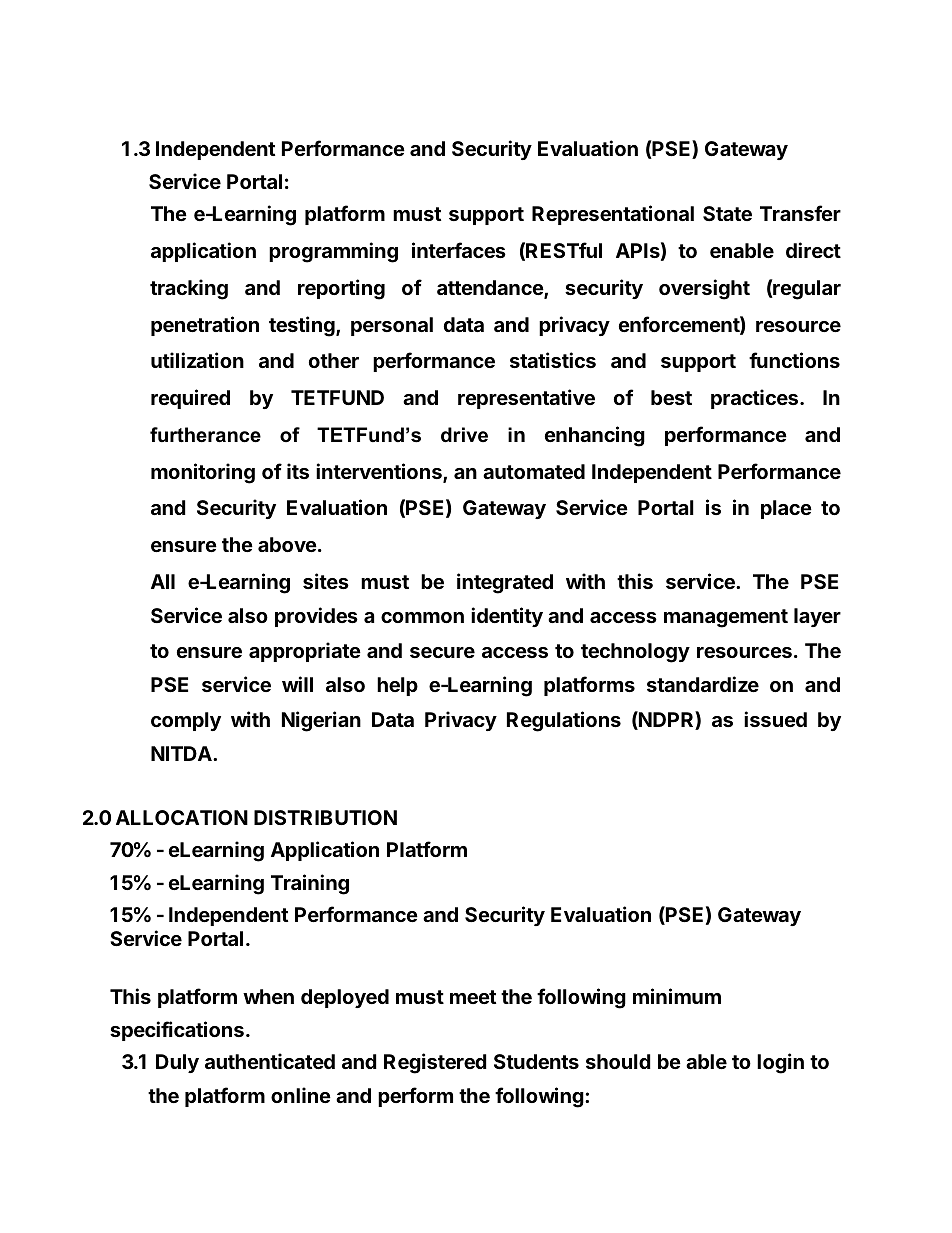 The width and height of the document is (952, 1233). I want to click on State, so click(727, 213).
